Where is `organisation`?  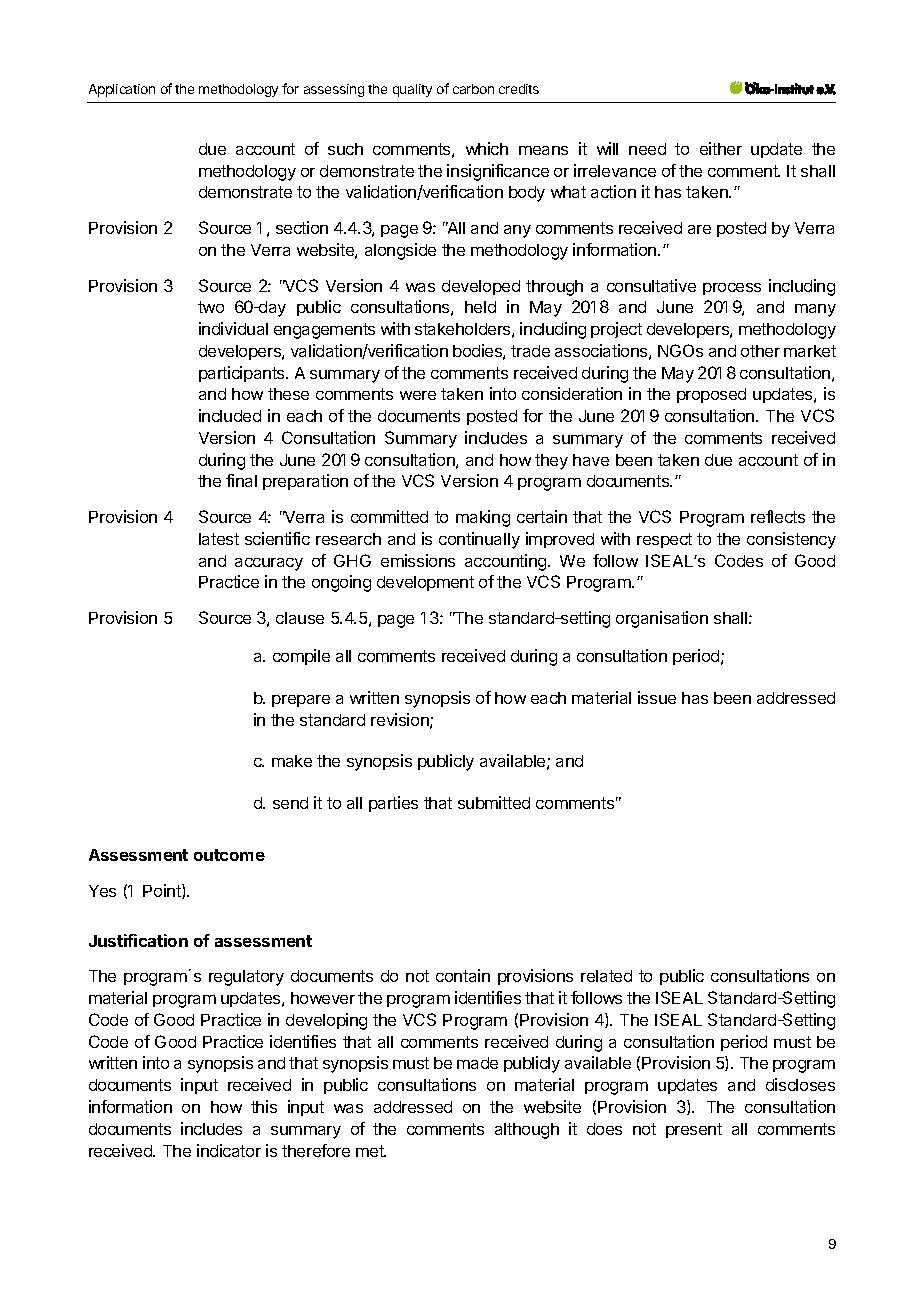
organisation is located at coordinates (662, 619).
